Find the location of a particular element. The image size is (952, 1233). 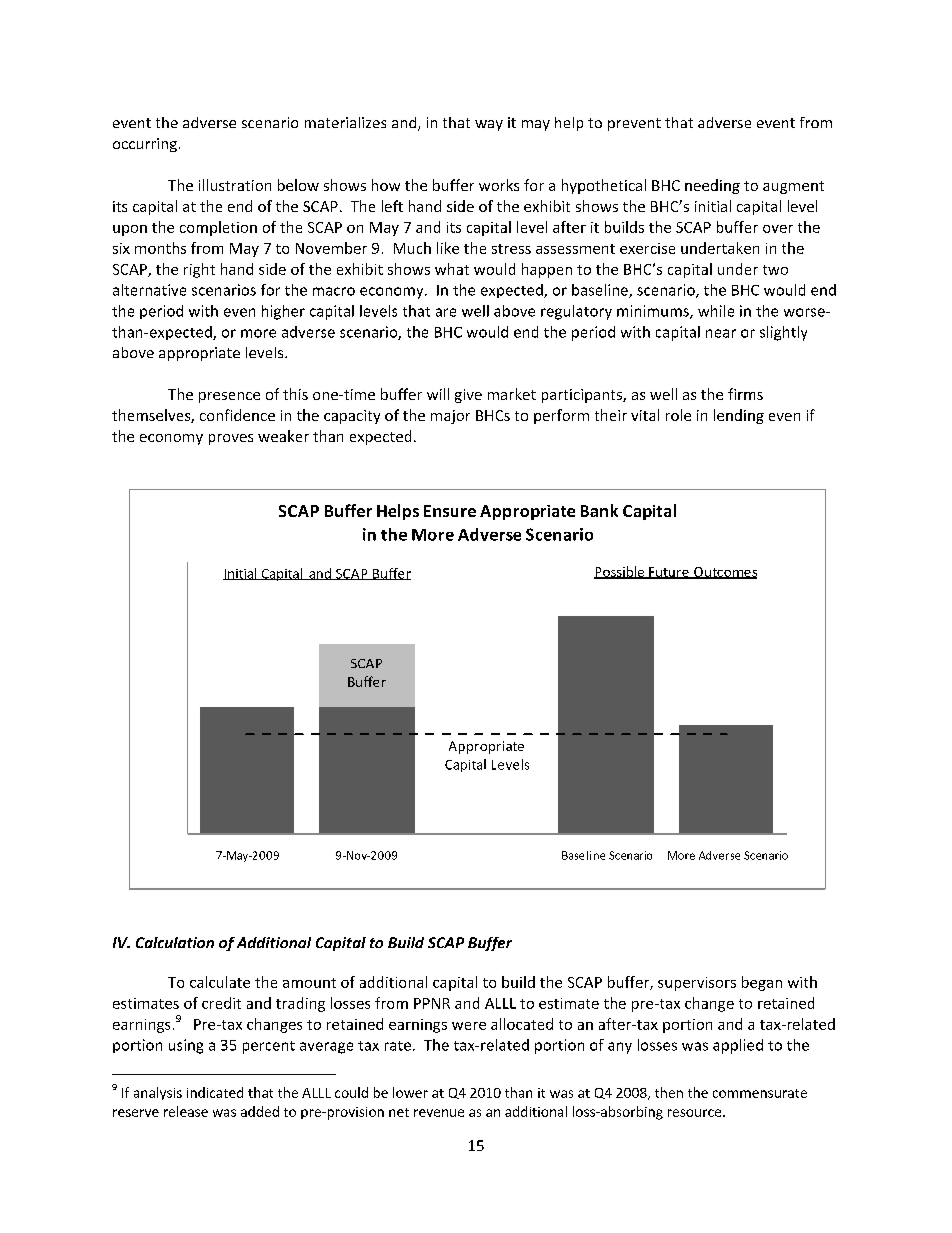

lower is located at coordinates (410, 1092).
